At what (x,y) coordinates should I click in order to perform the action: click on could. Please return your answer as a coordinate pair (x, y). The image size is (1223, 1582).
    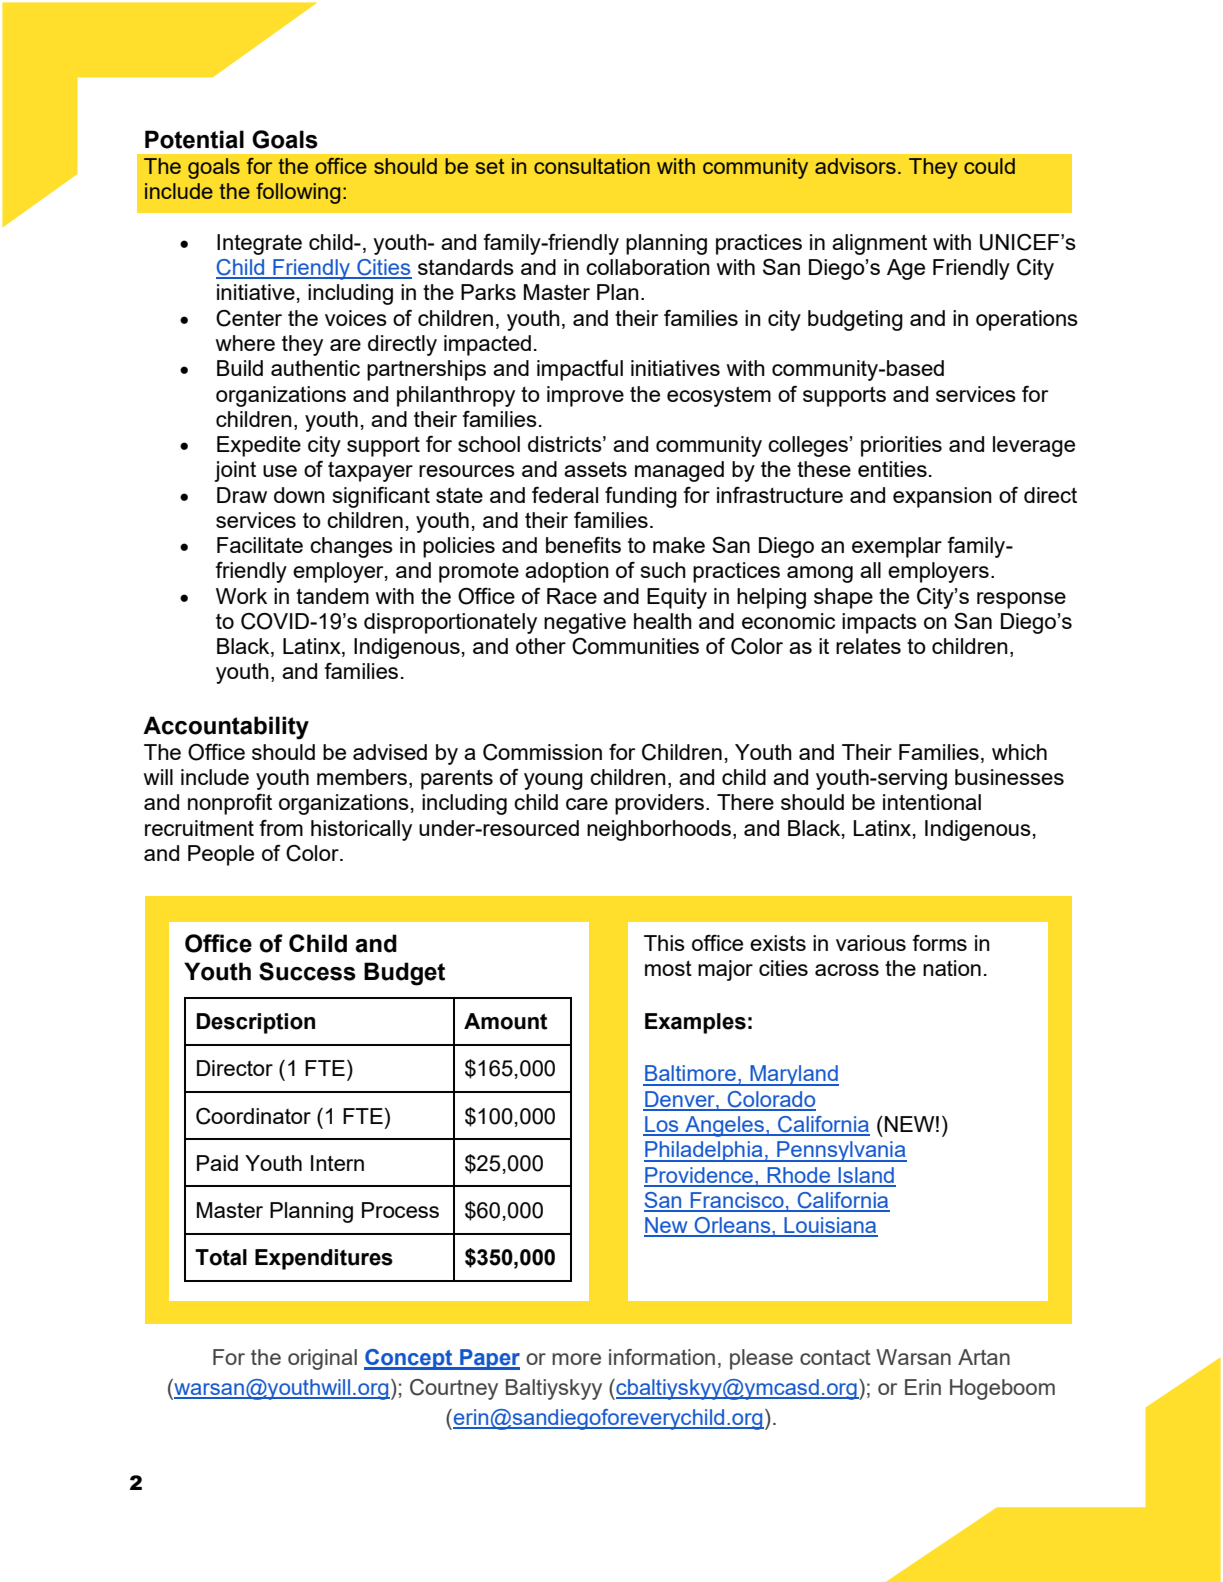
    Looking at the image, I should click on (989, 166).
